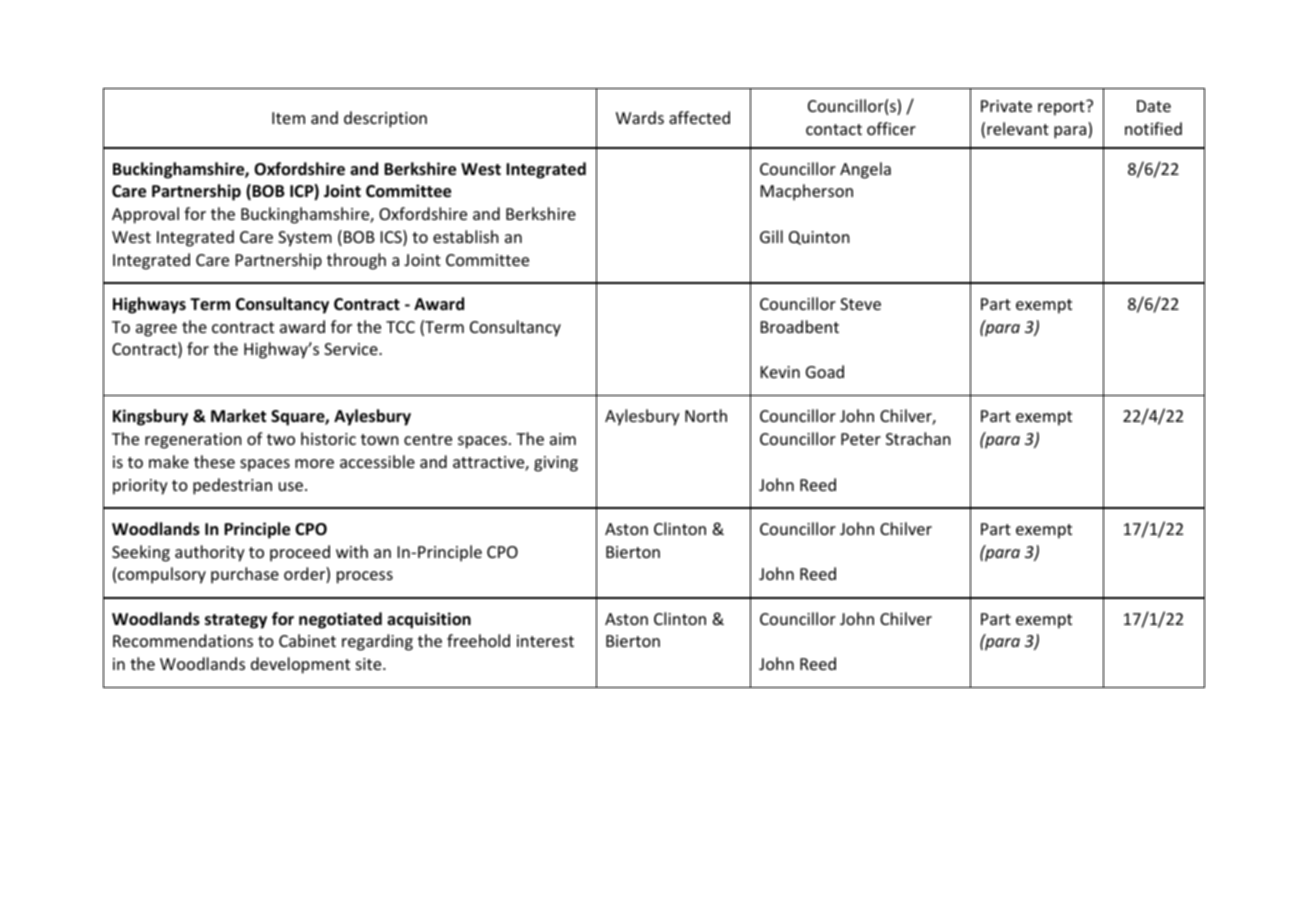 This screenshot has height=924, width=1308. Describe the element at coordinates (300, 665) in the screenshot. I see `development` at that location.
